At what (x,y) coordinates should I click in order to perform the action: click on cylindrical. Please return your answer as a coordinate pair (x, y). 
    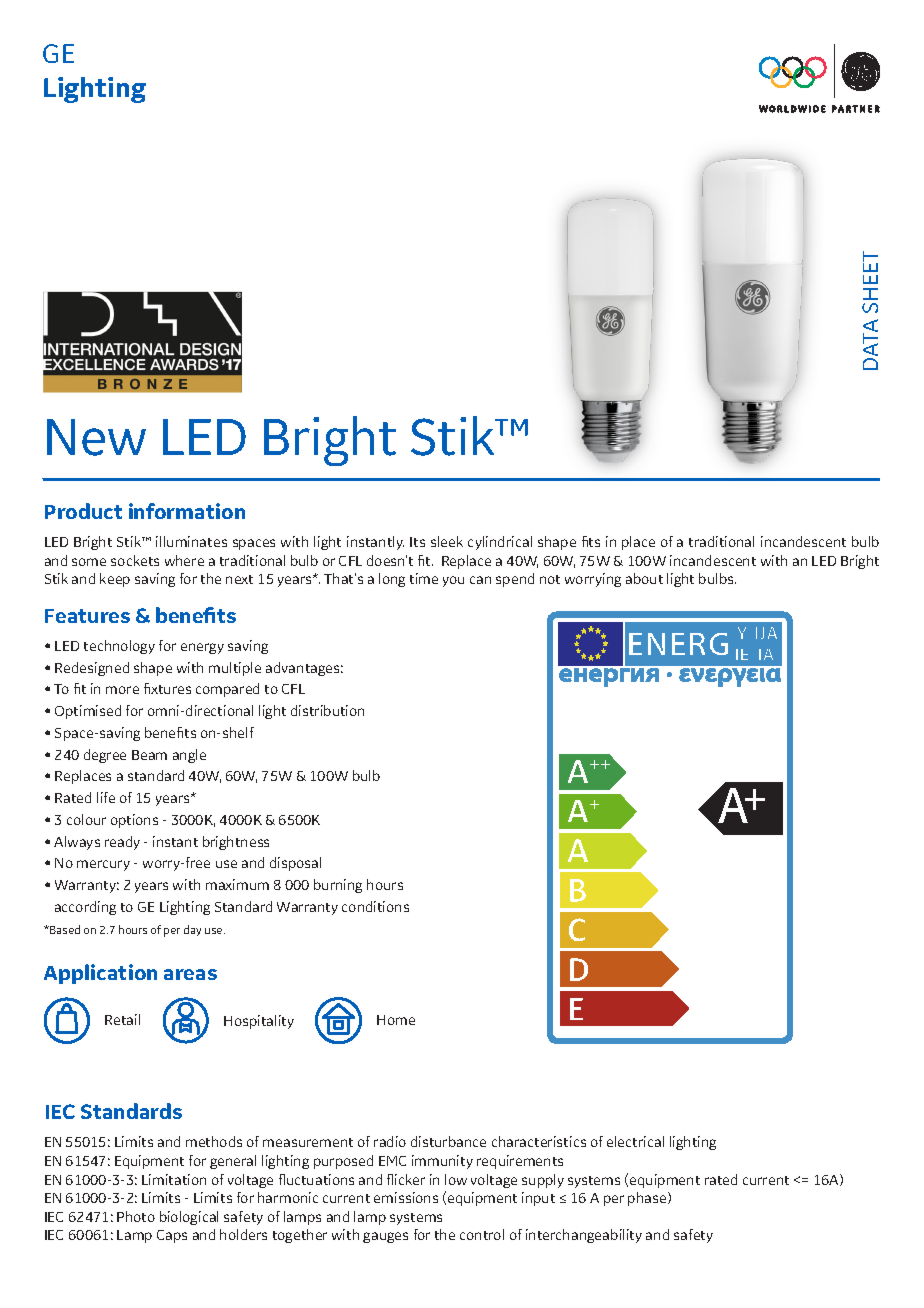
    Looking at the image, I should click on (500, 543).
